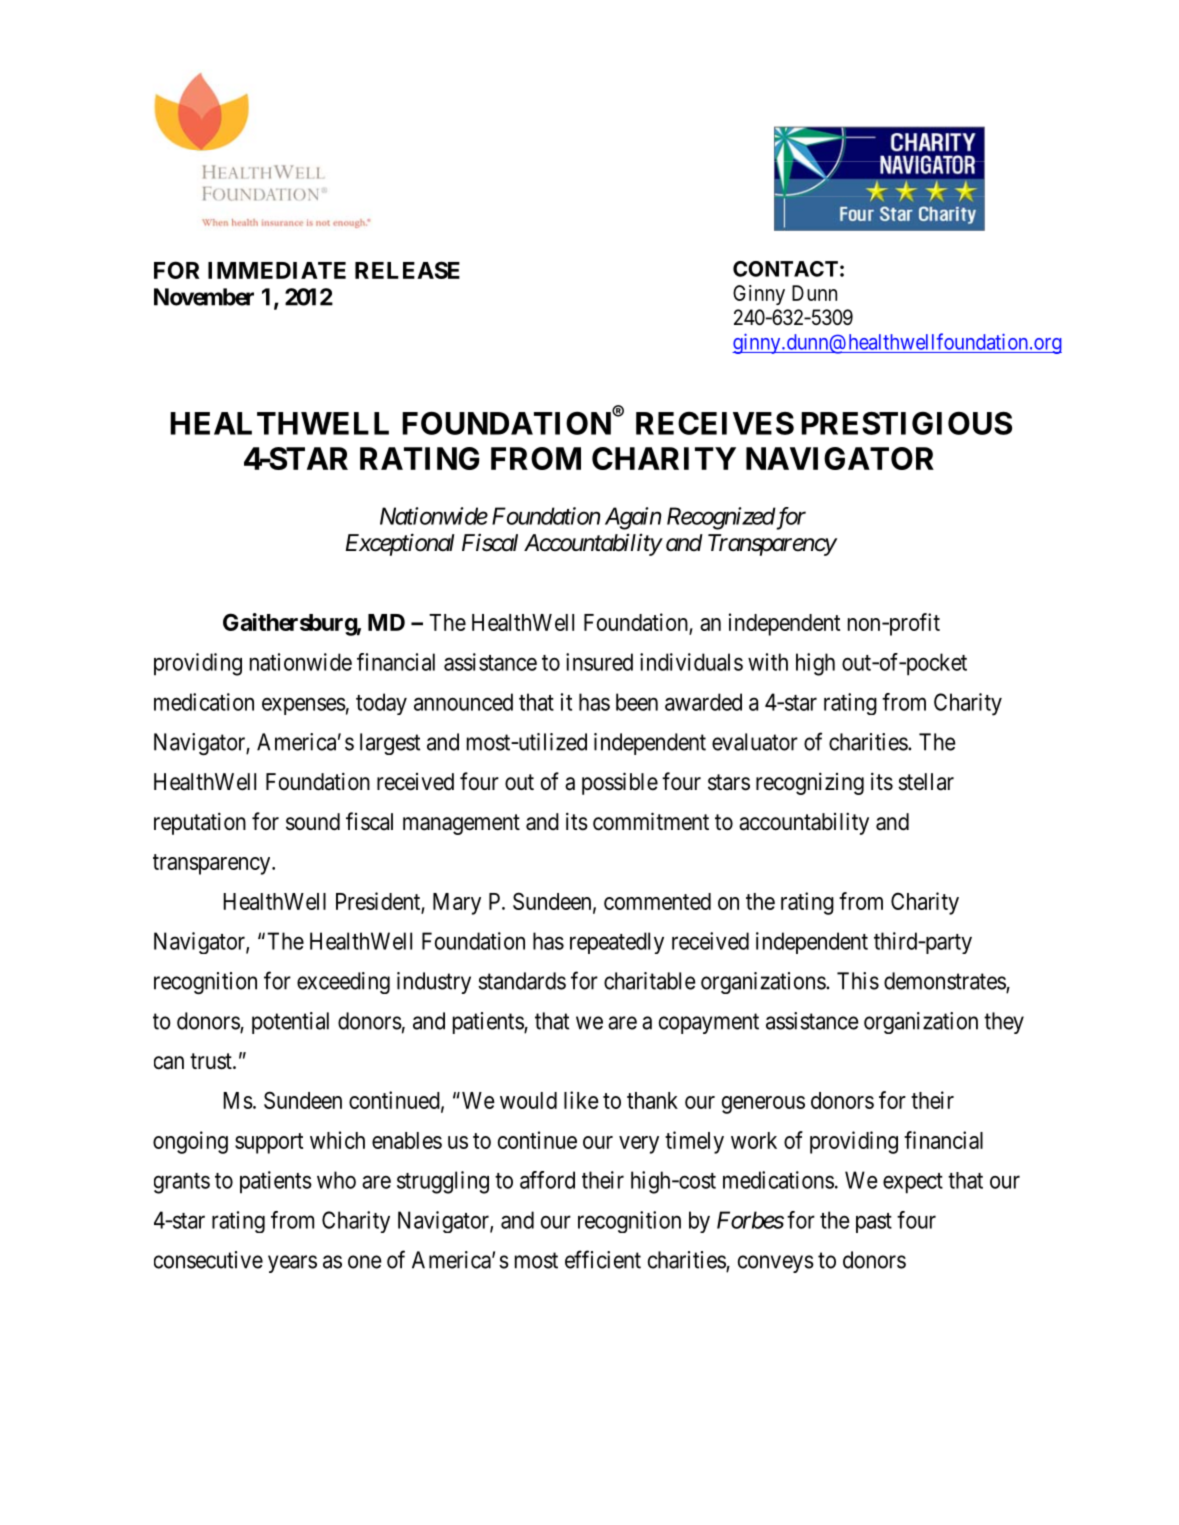 The image size is (1179, 1525). Describe the element at coordinates (768, 662) in the image. I see `with` at that location.
